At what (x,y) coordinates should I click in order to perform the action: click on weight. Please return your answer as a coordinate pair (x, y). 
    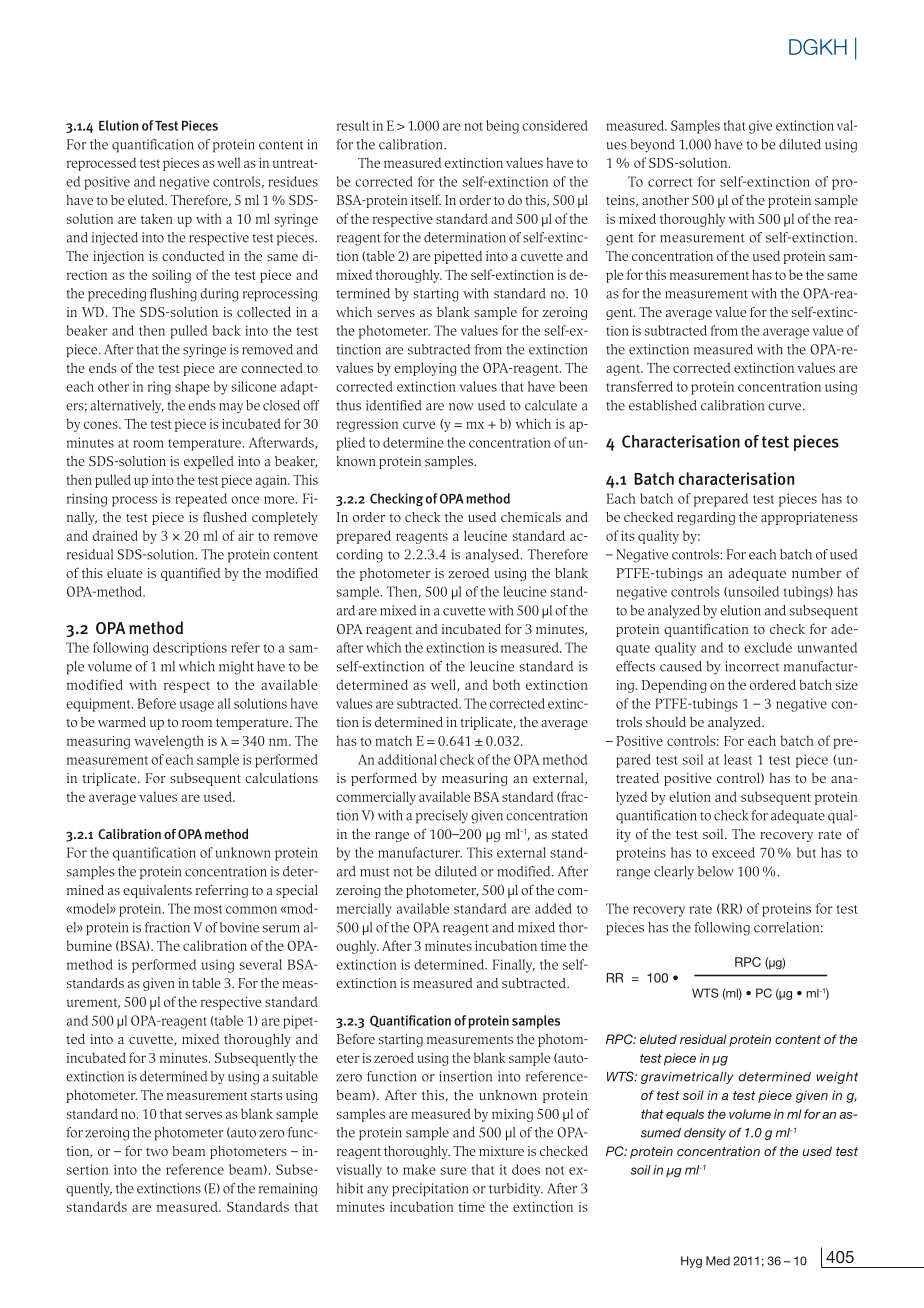
    Looking at the image, I should click on (837, 1078).
